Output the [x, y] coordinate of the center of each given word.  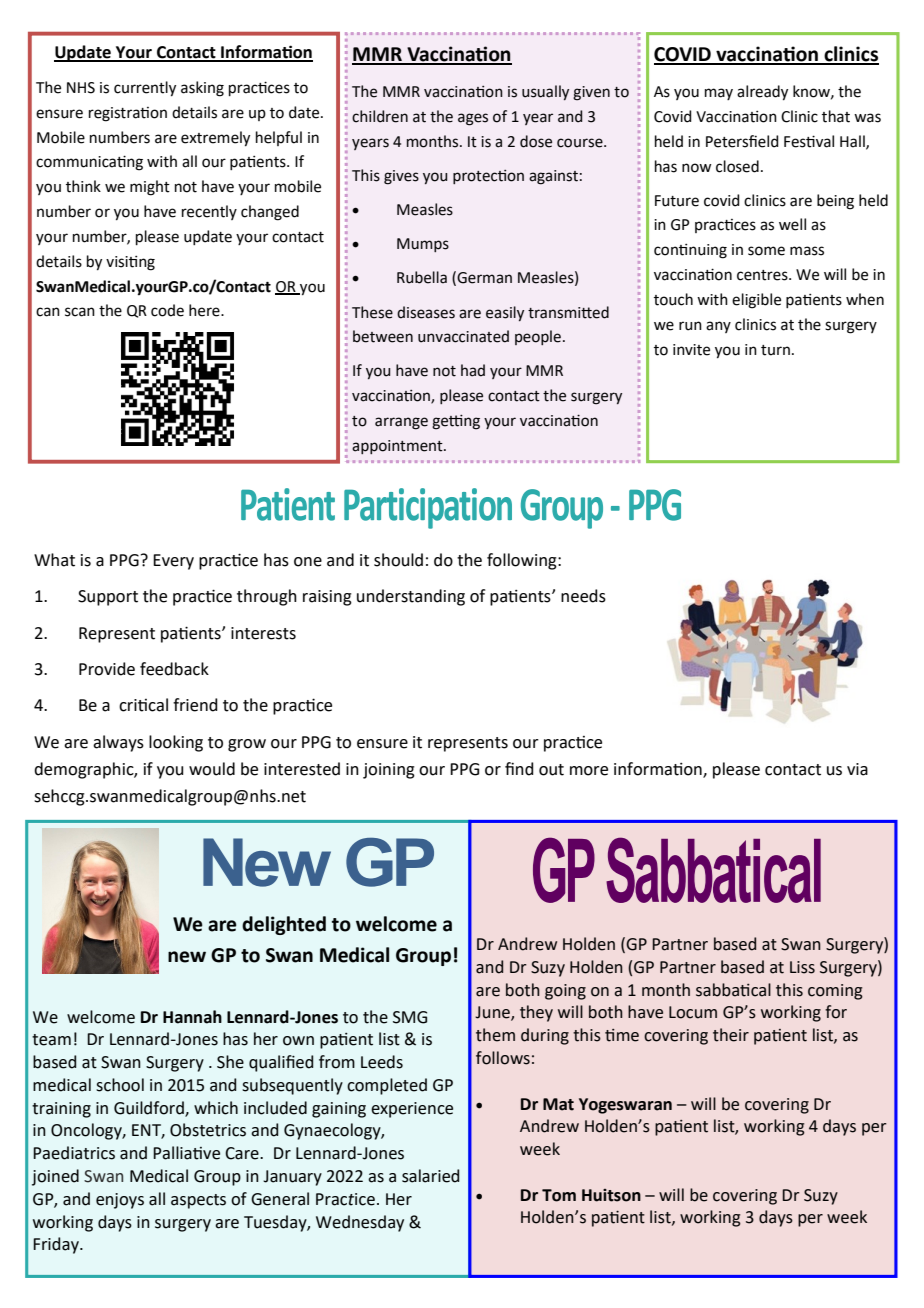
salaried [430, 1176]
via [857, 769]
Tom [559, 1195]
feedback [174, 669]
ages [473, 119]
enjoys [120, 1201]
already [762, 93]
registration [128, 114]
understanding [411, 597]
